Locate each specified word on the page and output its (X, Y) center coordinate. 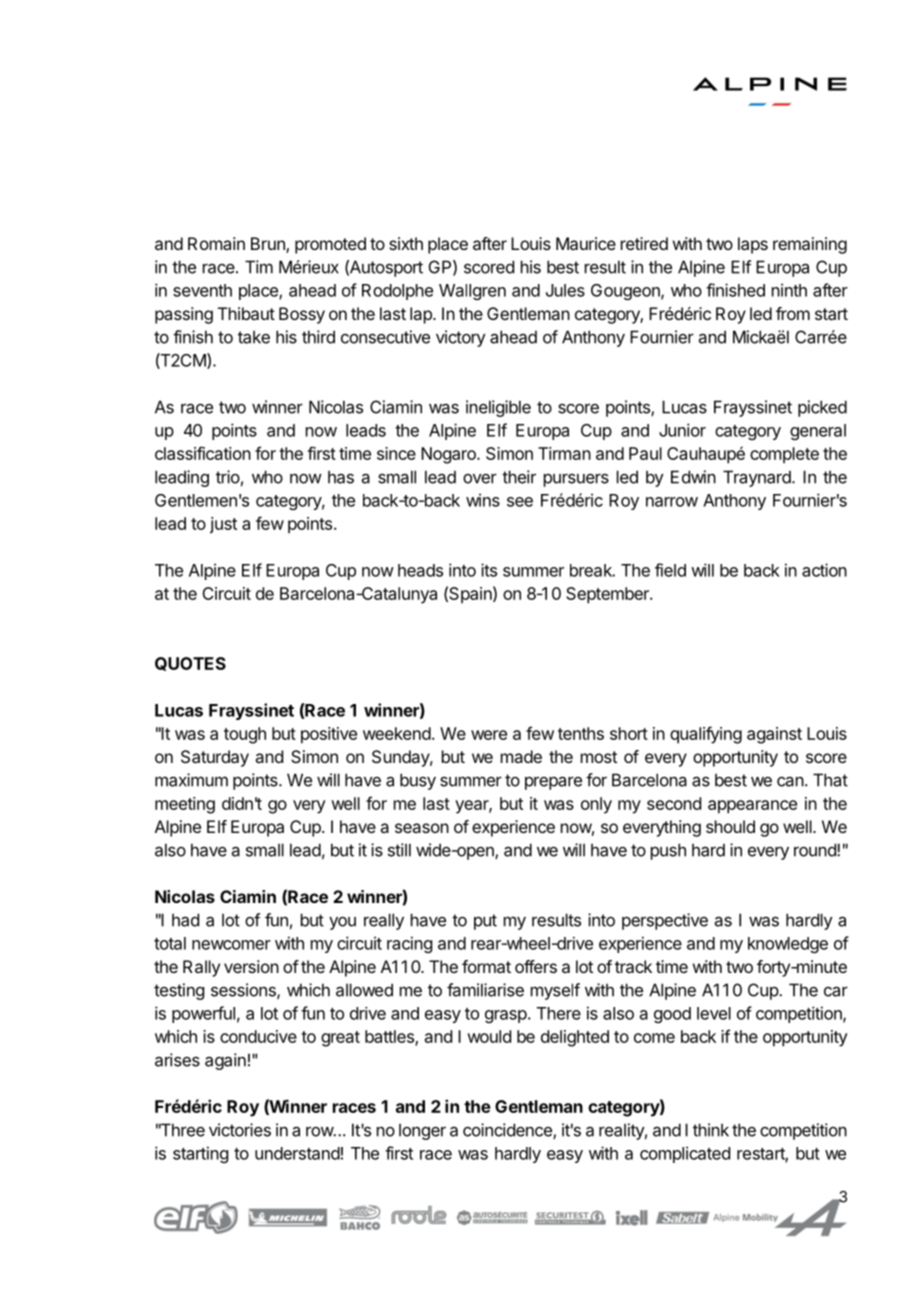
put (485, 922)
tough (245, 735)
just (223, 525)
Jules (565, 290)
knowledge (788, 945)
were (489, 735)
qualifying (706, 735)
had (185, 920)
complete (784, 455)
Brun (269, 245)
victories (240, 1130)
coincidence (508, 1131)
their (519, 477)
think (711, 1130)
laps (753, 245)
